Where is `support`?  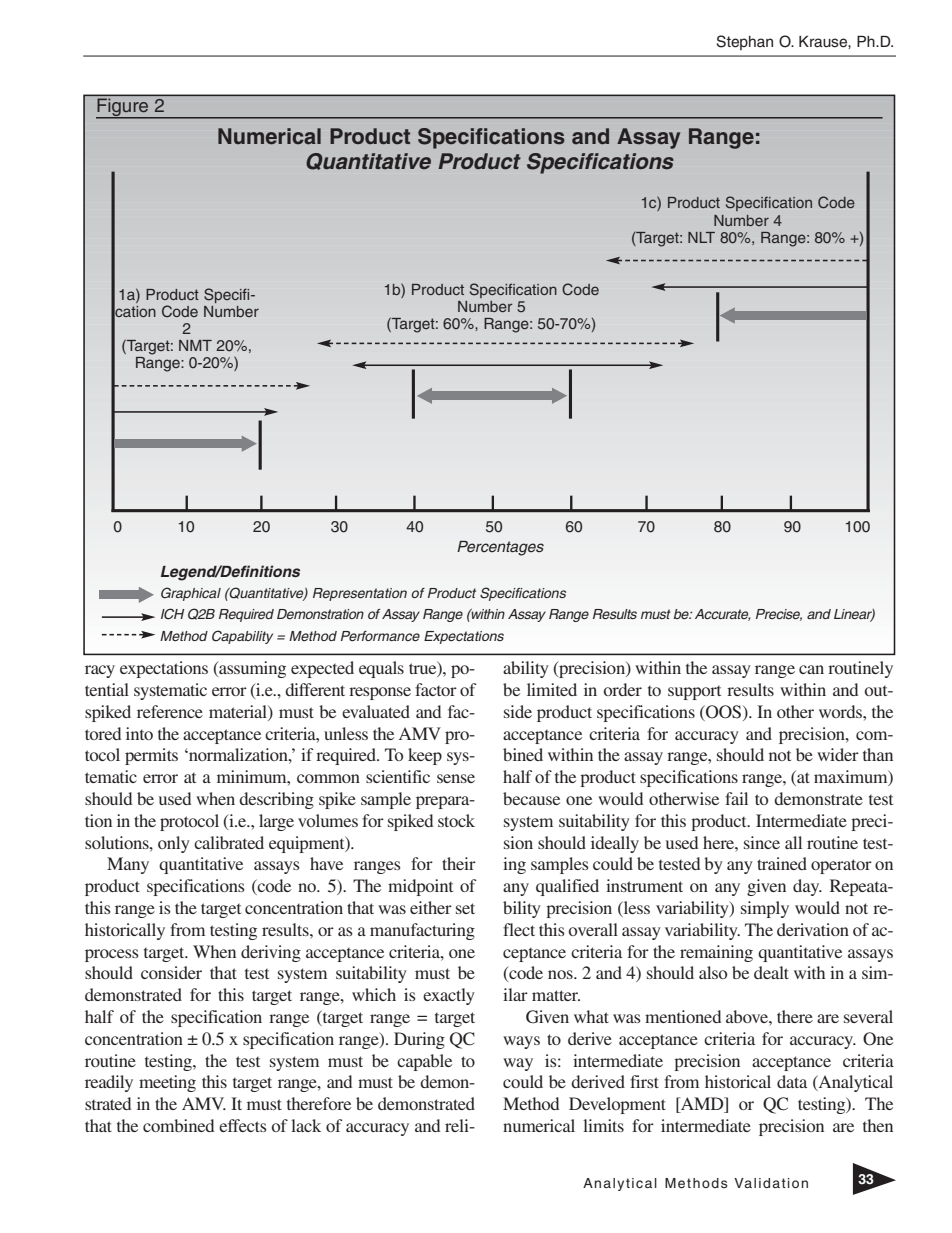 support is located at coordinates (694, 693).
